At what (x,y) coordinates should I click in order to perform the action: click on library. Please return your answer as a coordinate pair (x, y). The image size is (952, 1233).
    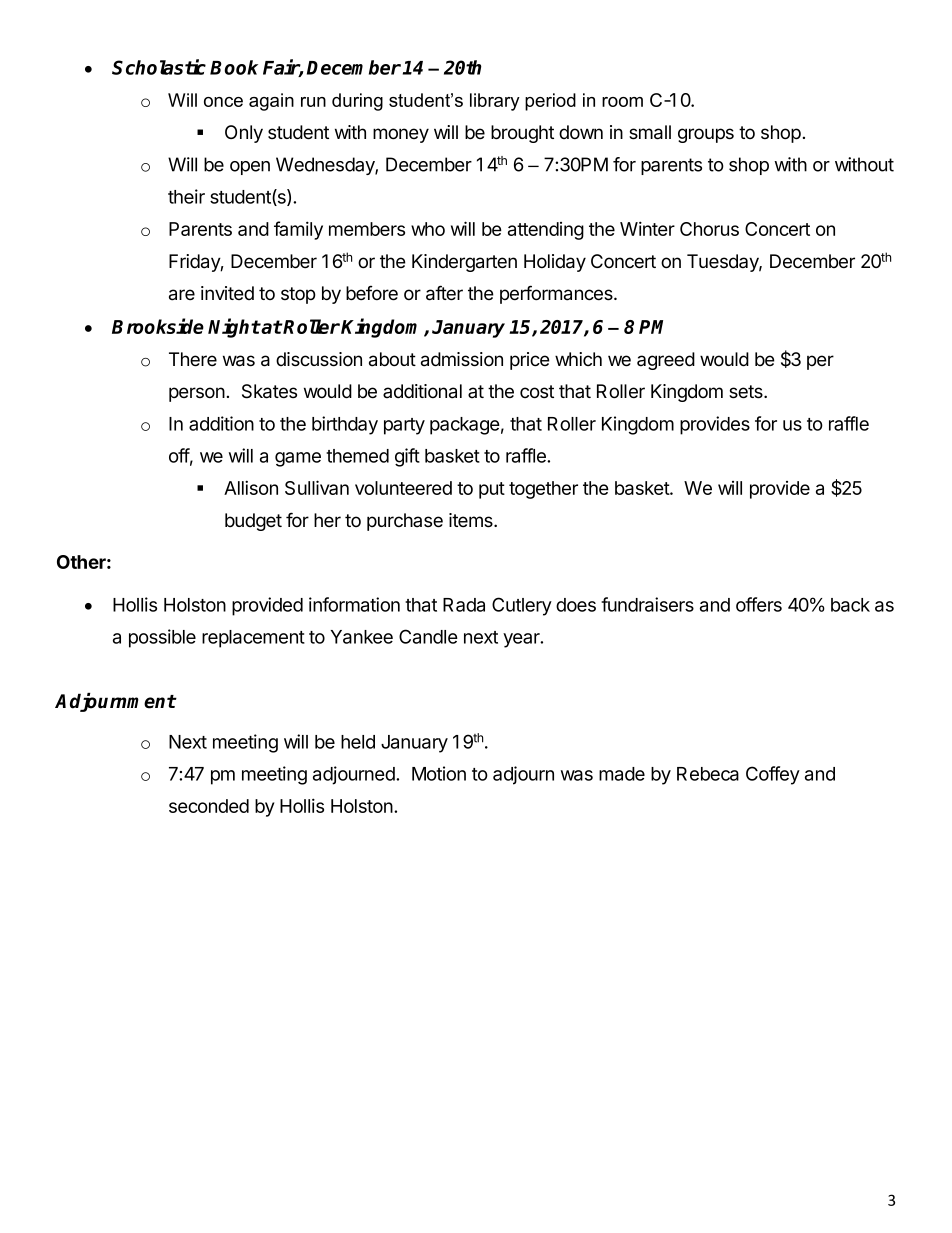
    Looking at the image, I should click on (495, 102).
